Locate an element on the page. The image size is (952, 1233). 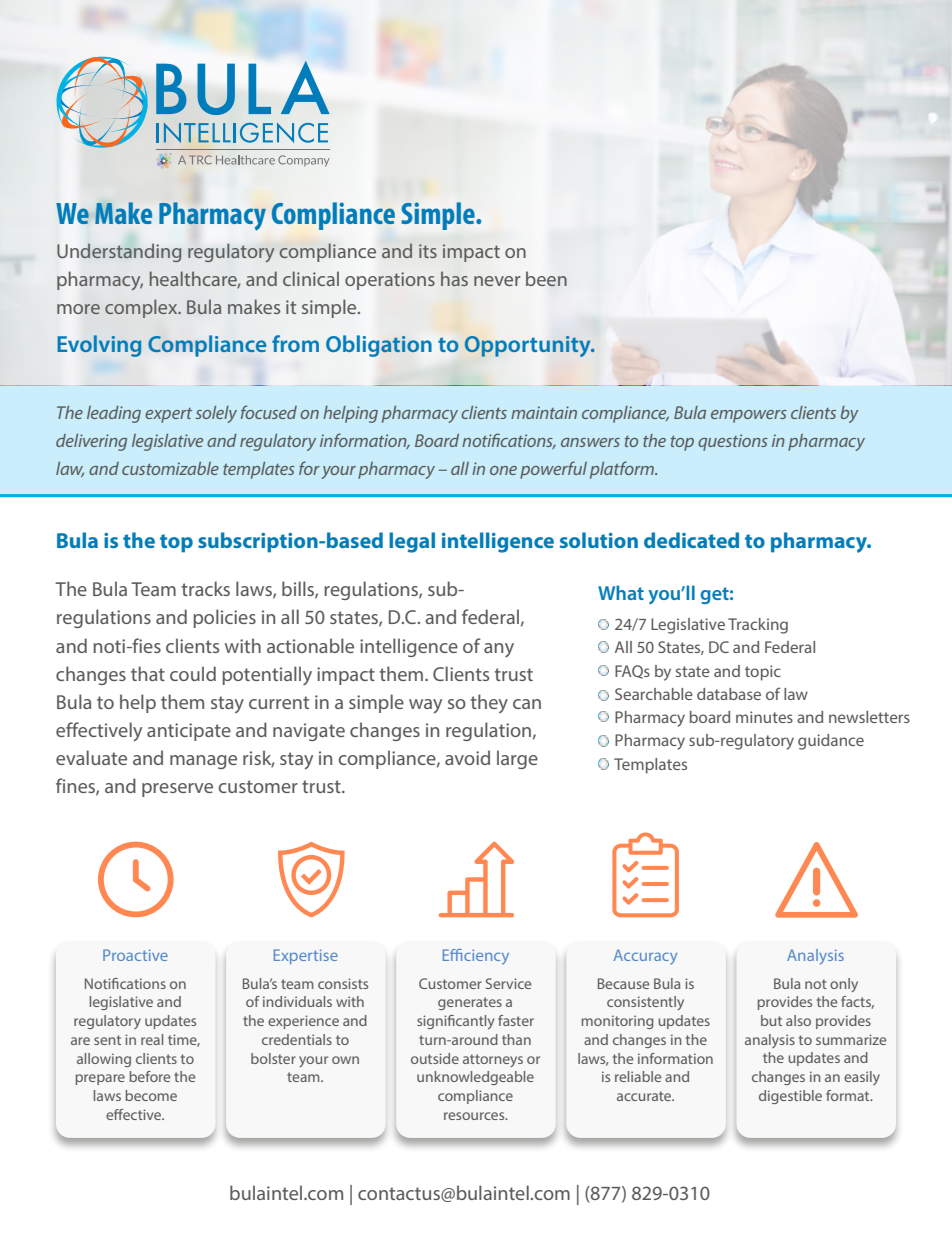
guidance is located at coordinates (831, 742).
